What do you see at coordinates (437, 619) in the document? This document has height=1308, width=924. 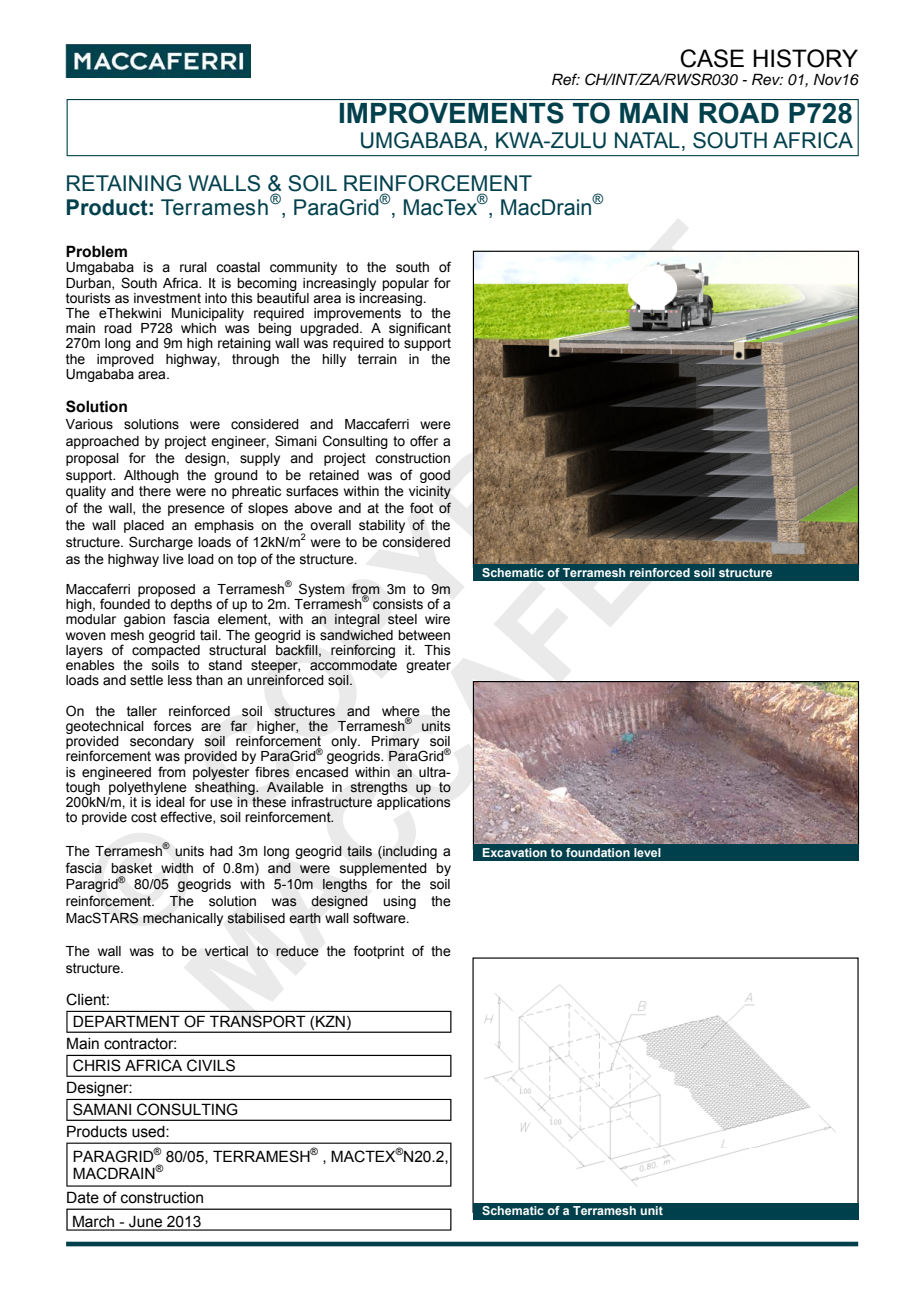 I see `wire` at bounding box center [437, 619].
